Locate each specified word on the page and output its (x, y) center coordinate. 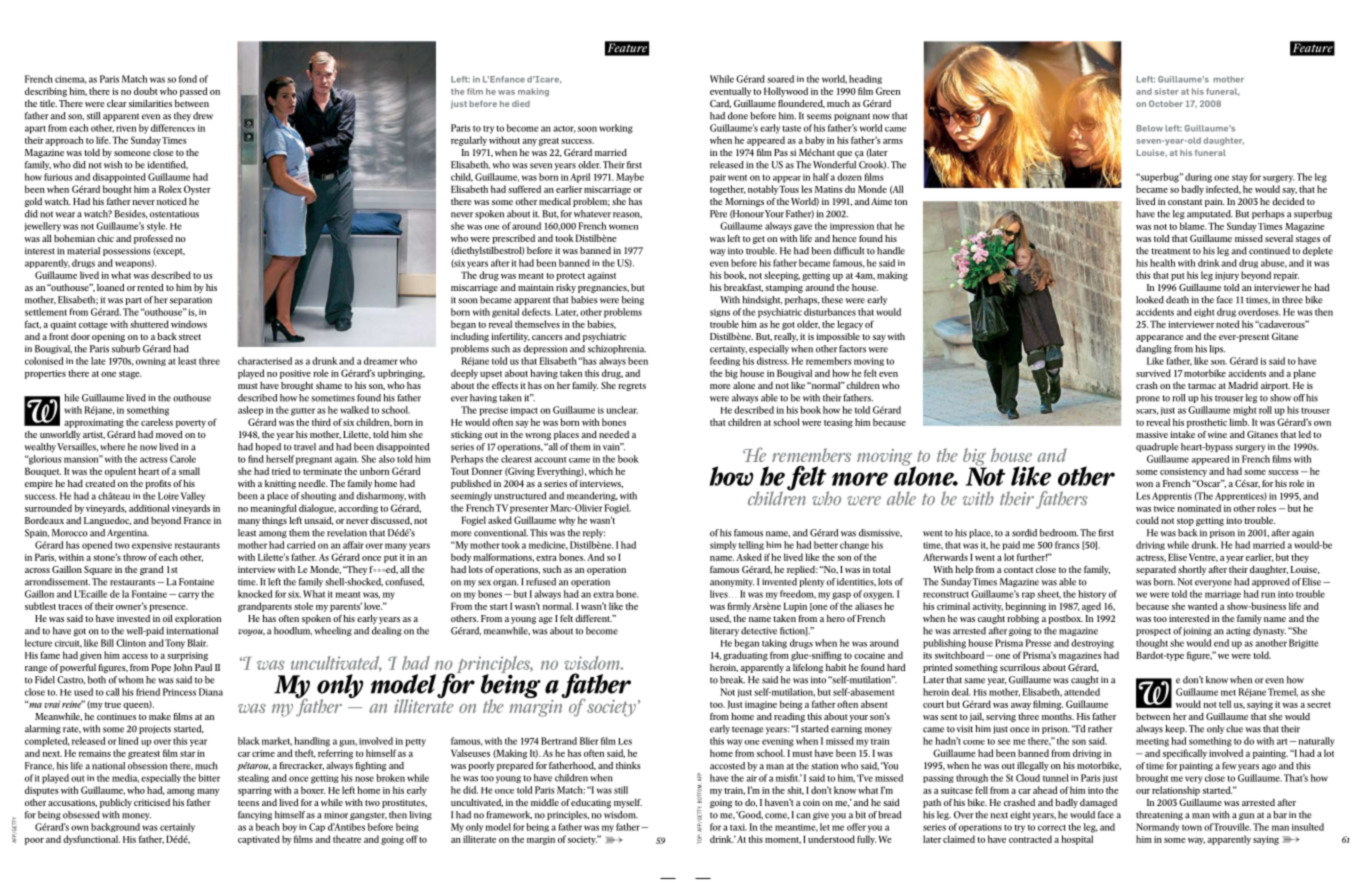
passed (193, 92)
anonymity (732, 582)
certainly (177, 827)
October (1166, 103)
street (190, 337)
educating (591, 803)
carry (188, 596)
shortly (1192, 570)
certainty (728, 349)
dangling (1154, 349)
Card (720, 104)
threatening (1159, 815)
